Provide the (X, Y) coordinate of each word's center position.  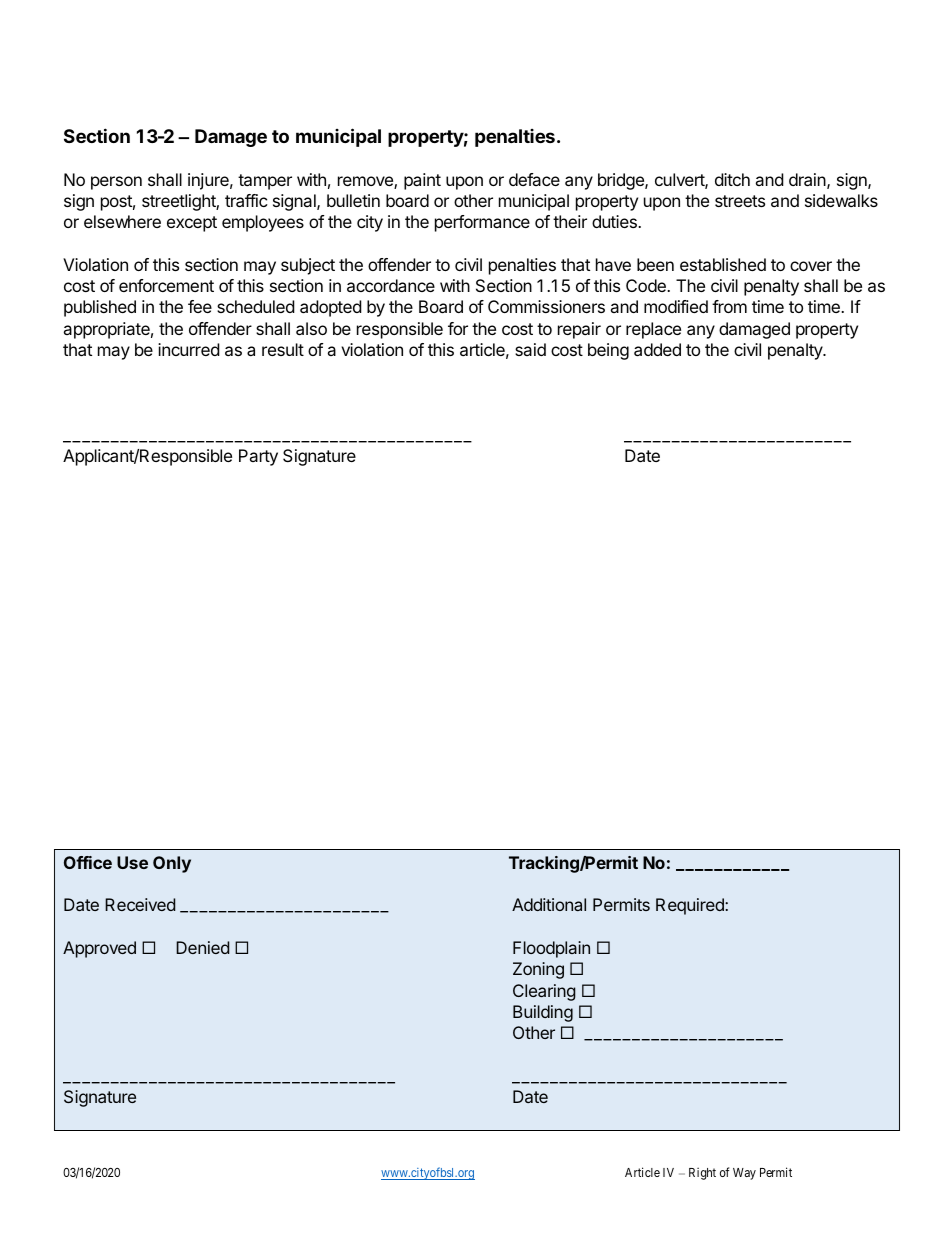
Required (691, 906)
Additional (549, 904)
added (657, 349)
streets (740, 201)
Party (258, 457)
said (530, 349)
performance (482, 223)
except (192, 224)
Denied (202, 947)
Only (172, 864)
